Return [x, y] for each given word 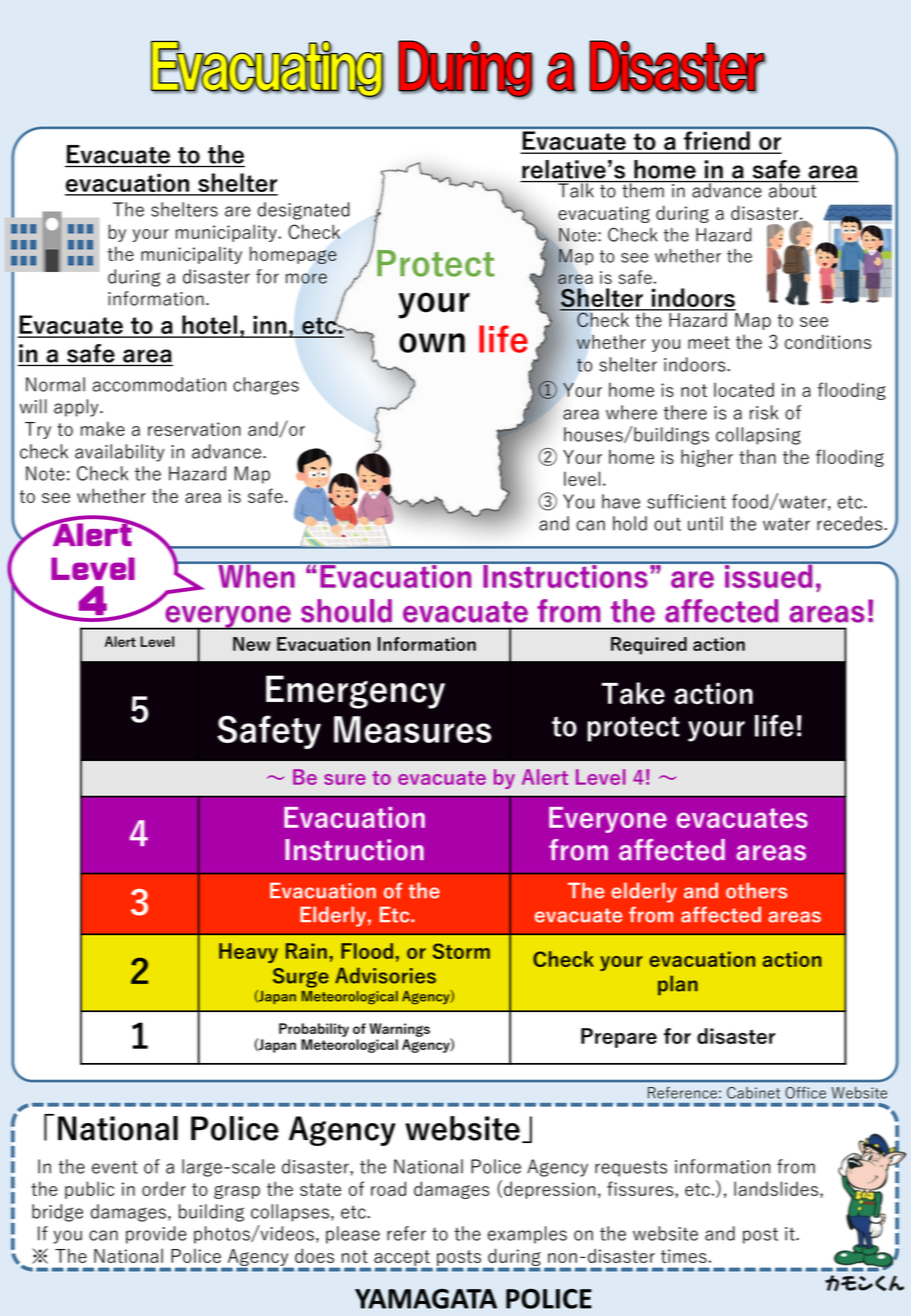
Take [633, 693]
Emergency [355, 692]
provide [156, 1235]
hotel [209, 326]
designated [304, 211]
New [252, 644]
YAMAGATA [426, 1299]
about [793, 189]
